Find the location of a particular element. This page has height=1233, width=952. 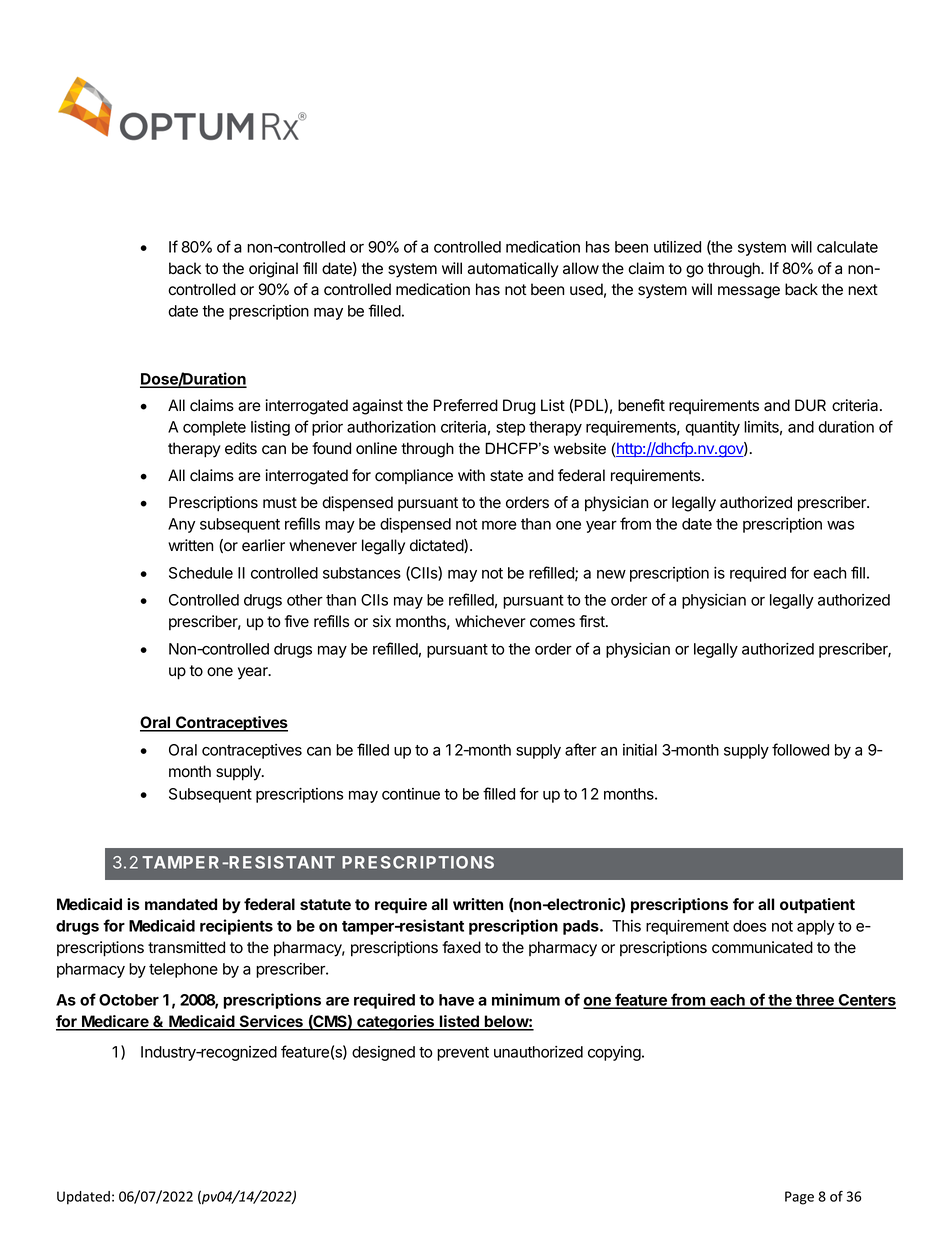

communicated is located at coordinates (762, 947).
